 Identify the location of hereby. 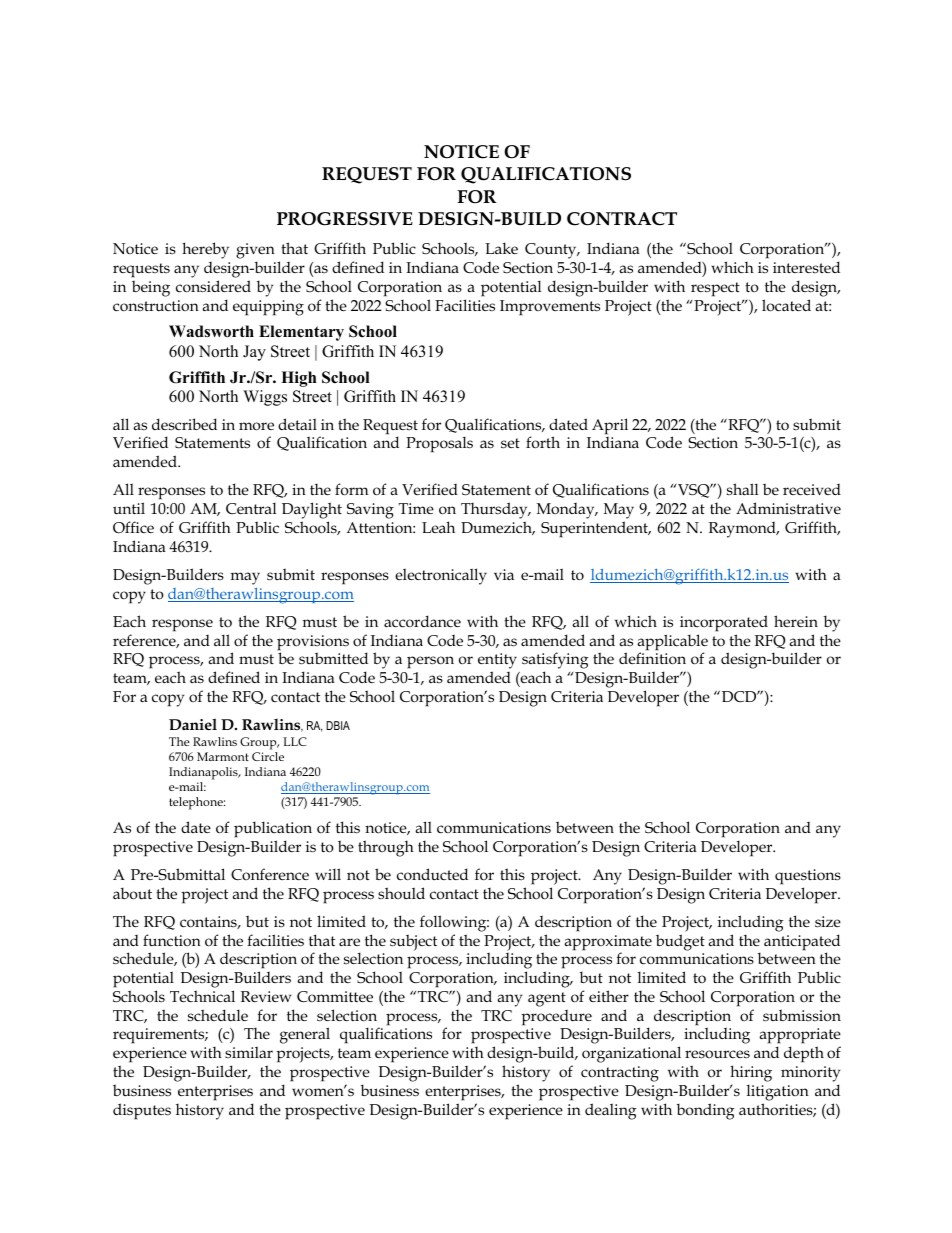
(205, 250).
